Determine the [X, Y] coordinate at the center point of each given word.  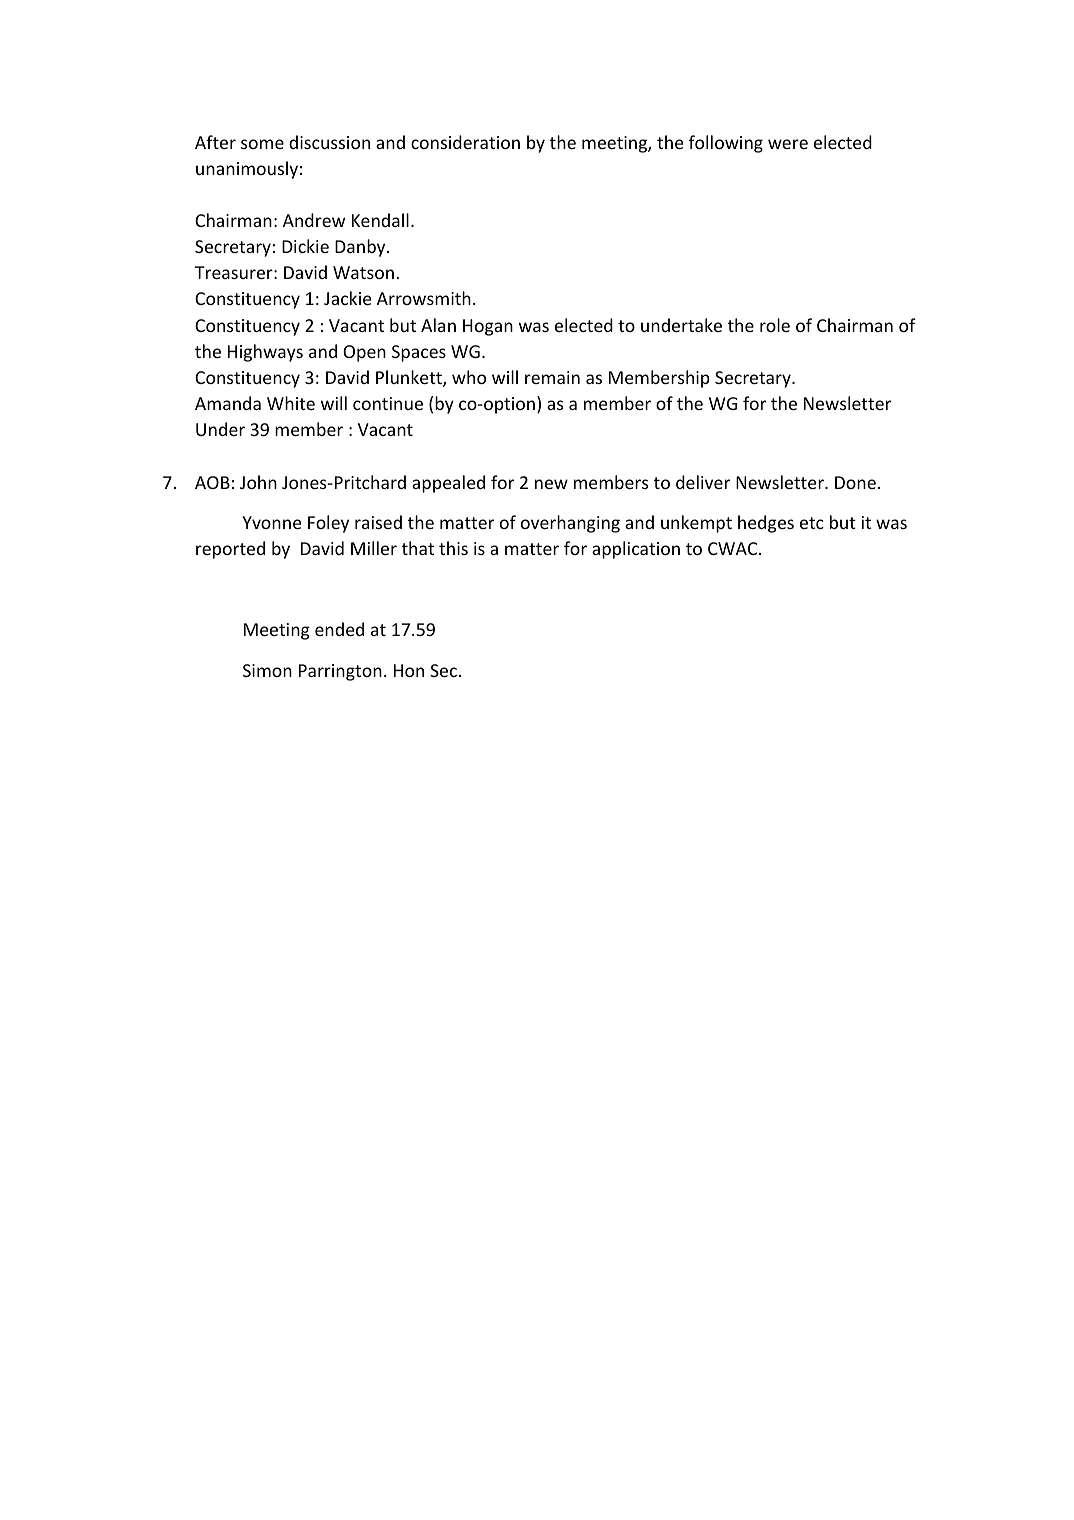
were [788, 144]
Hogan [488, 327]
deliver [703, 482]
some [262, 144]
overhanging [570, 524]
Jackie [347, 298]
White [291, 403]
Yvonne [271, 522]
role [775, 325]
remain [552, 377]
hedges [766, 524]
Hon [409, 670]
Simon [267, 670]
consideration [465, 142]
